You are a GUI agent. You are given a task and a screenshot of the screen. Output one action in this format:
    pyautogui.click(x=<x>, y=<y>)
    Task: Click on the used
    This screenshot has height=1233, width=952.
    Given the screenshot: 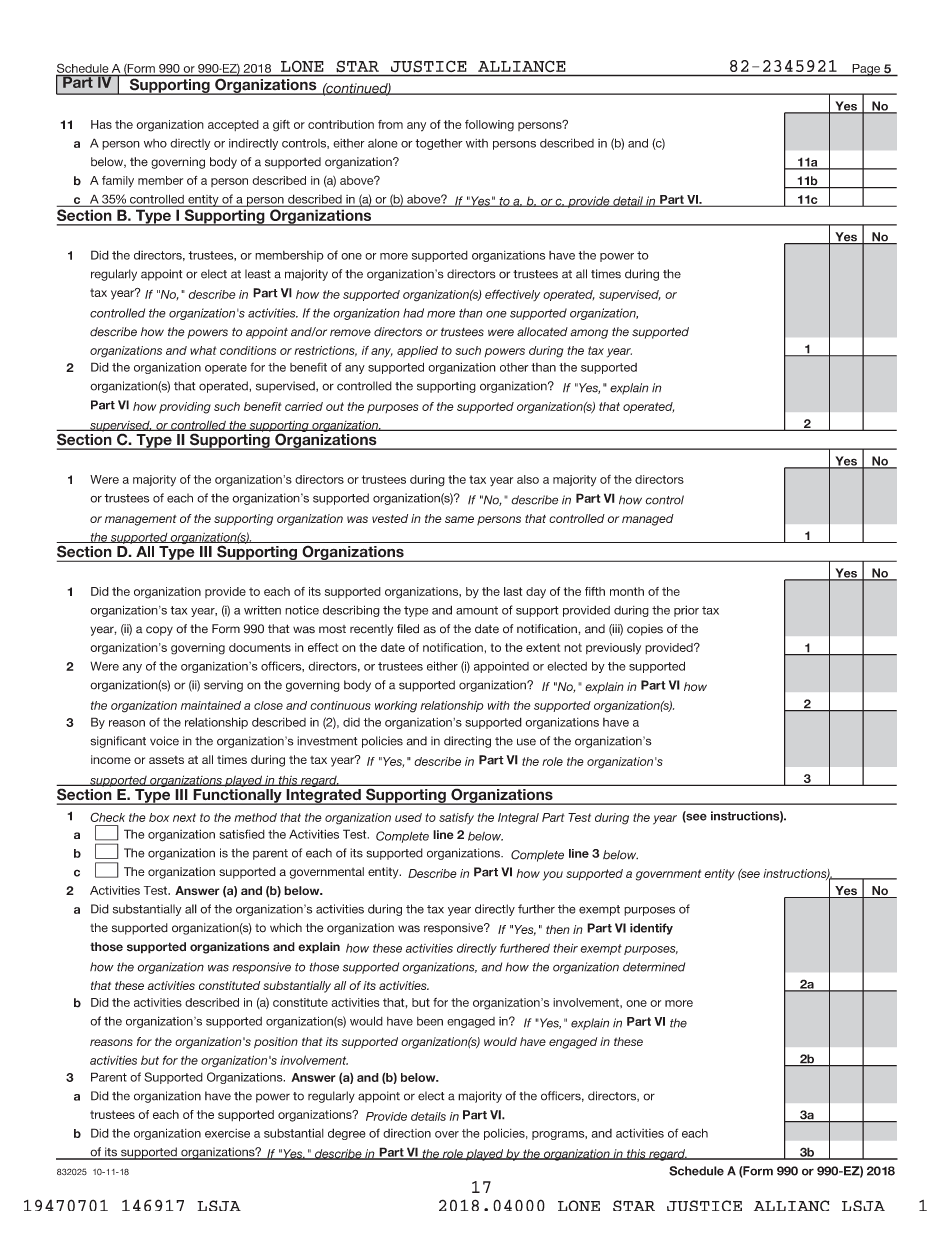 What is the action you would take?
    pyautogui.click(x=408, y=817)
